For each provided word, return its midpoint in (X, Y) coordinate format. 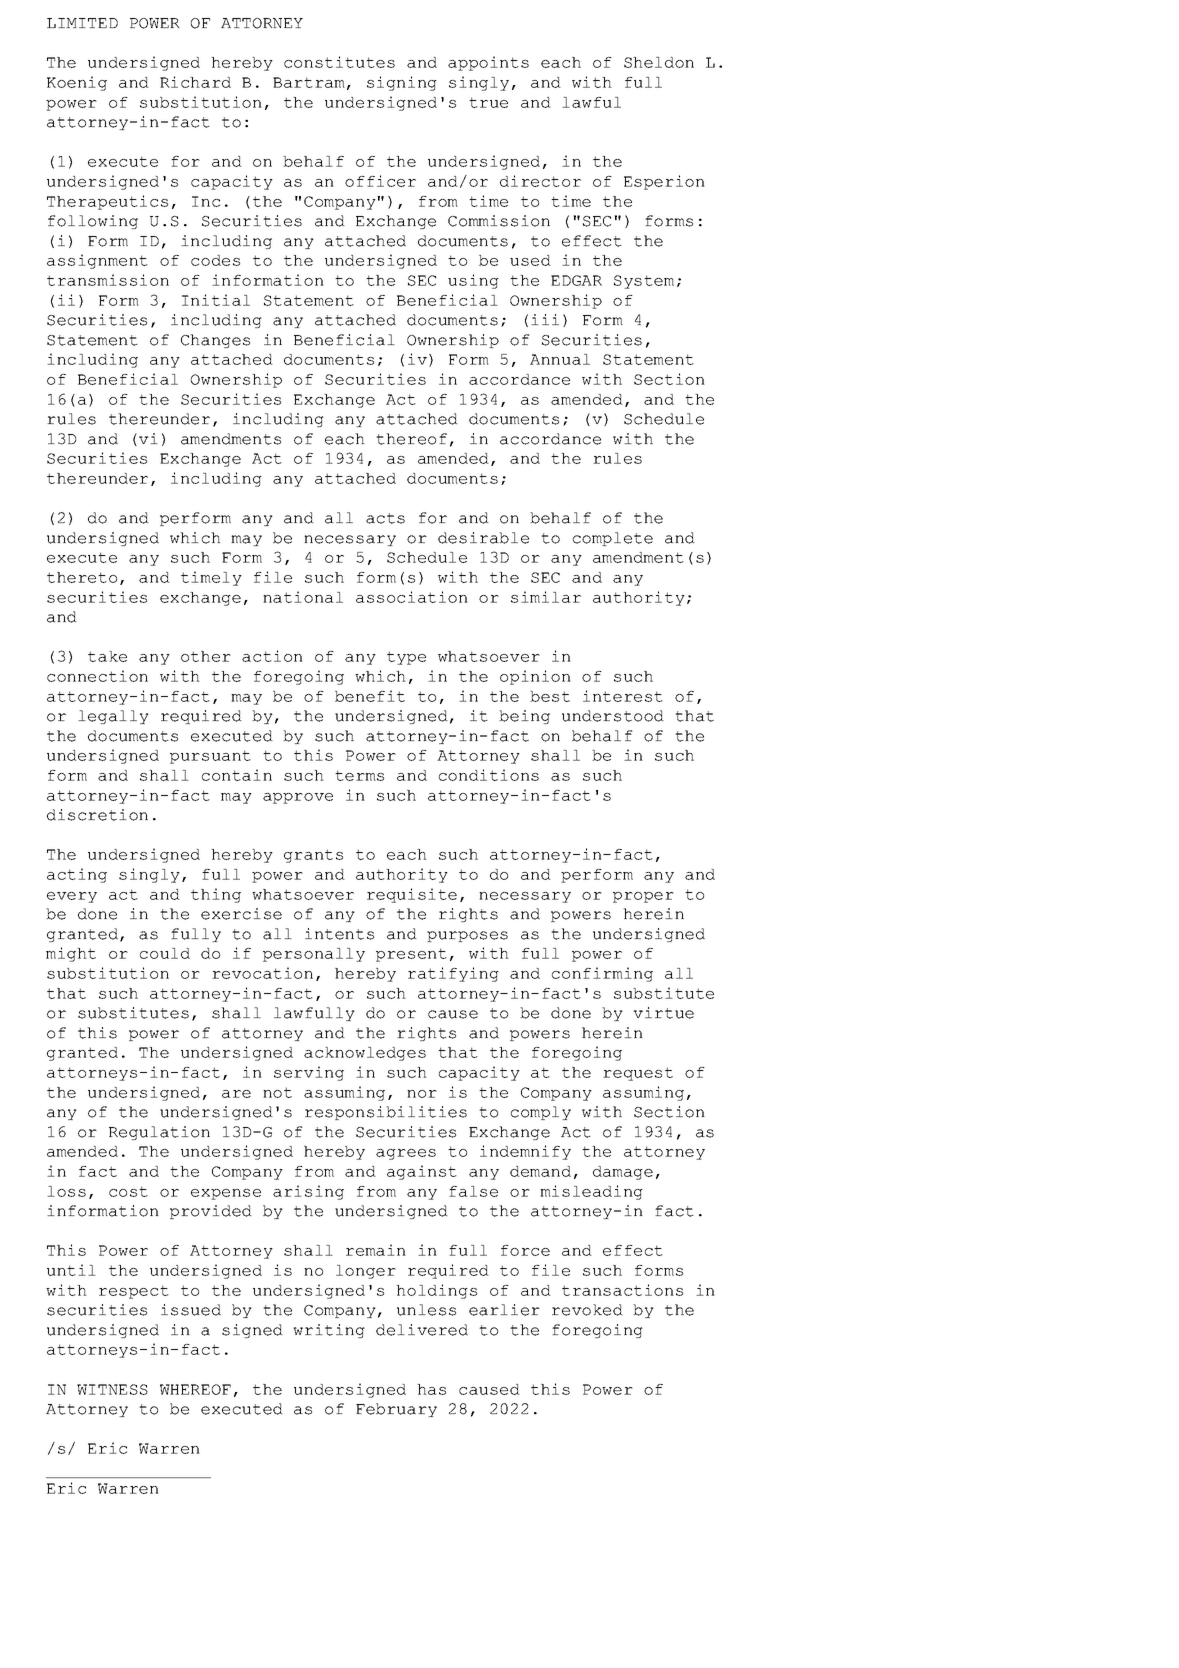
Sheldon (659, 62)
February (396, 1410)
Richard (195, 82)
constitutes (339, 62)
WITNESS (112, 1389)
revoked (587, 1310)
